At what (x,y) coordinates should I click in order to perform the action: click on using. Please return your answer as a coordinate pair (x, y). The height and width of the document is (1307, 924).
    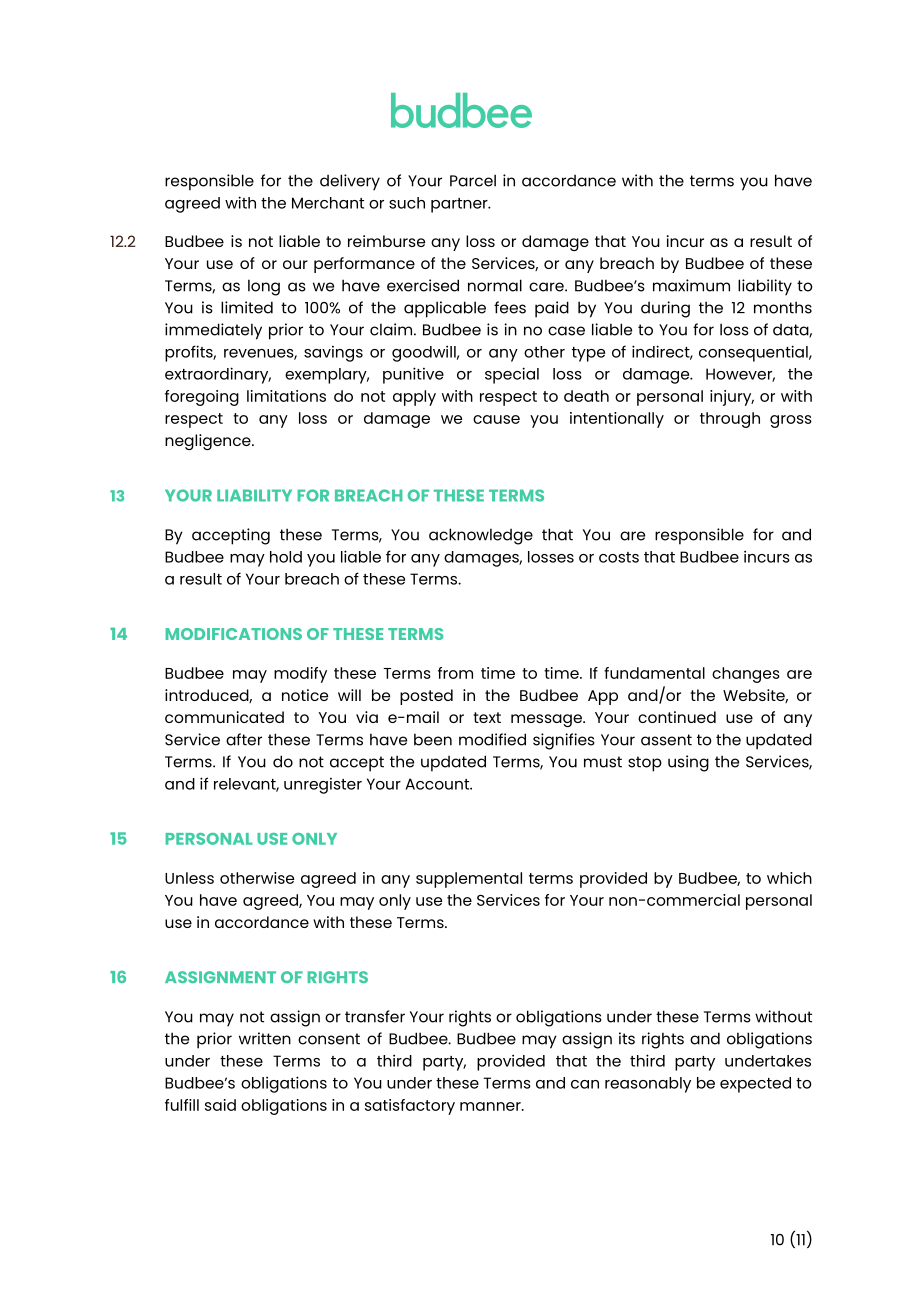
    Looking at the image, I should click on (688, 763).
